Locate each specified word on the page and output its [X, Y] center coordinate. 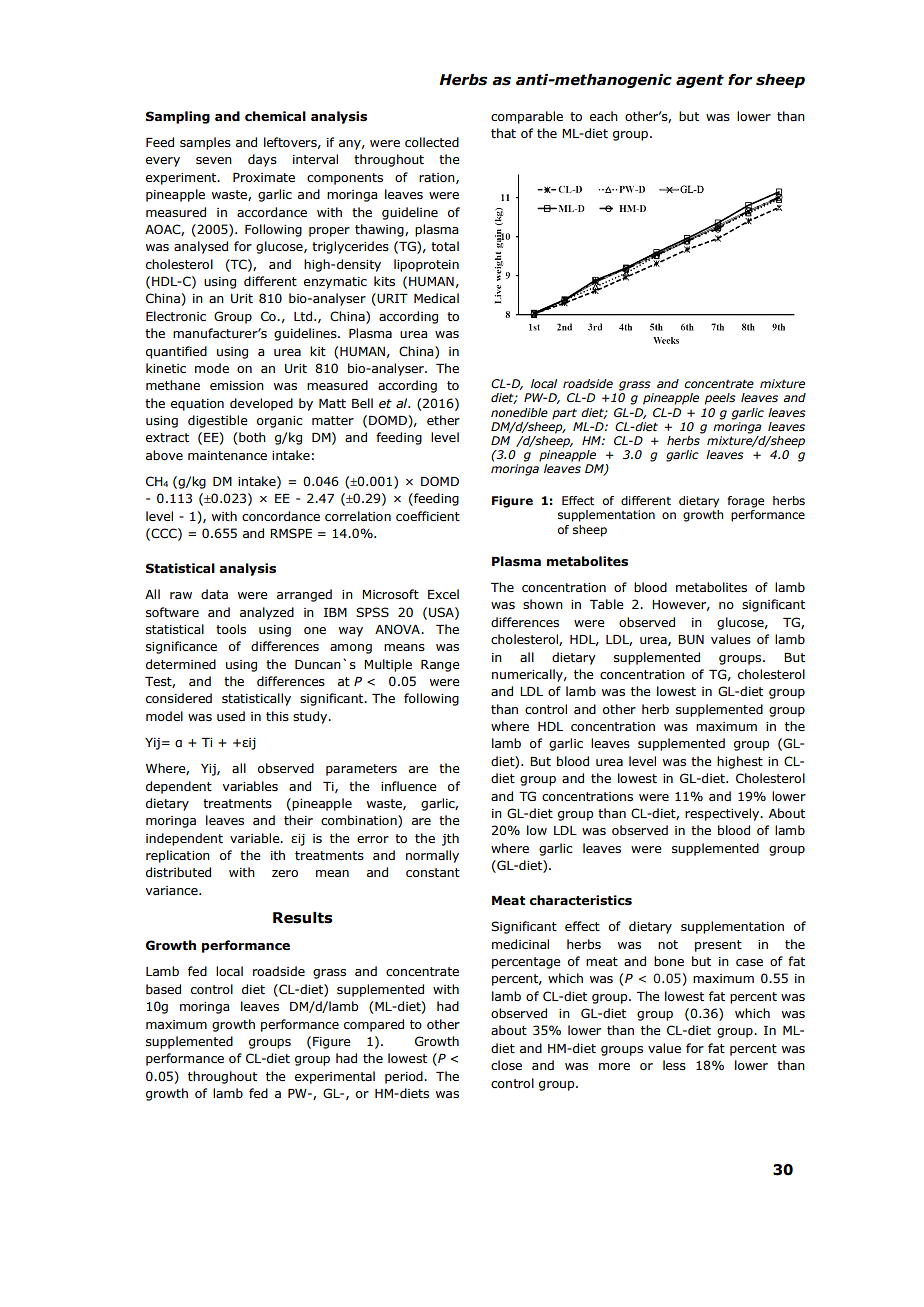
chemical [275, 116]
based [163, 989]
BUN [691, 639]
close [506, 1065]
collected [432, 142]
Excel [443, 594]
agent [700, 81]
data [214, 594]
